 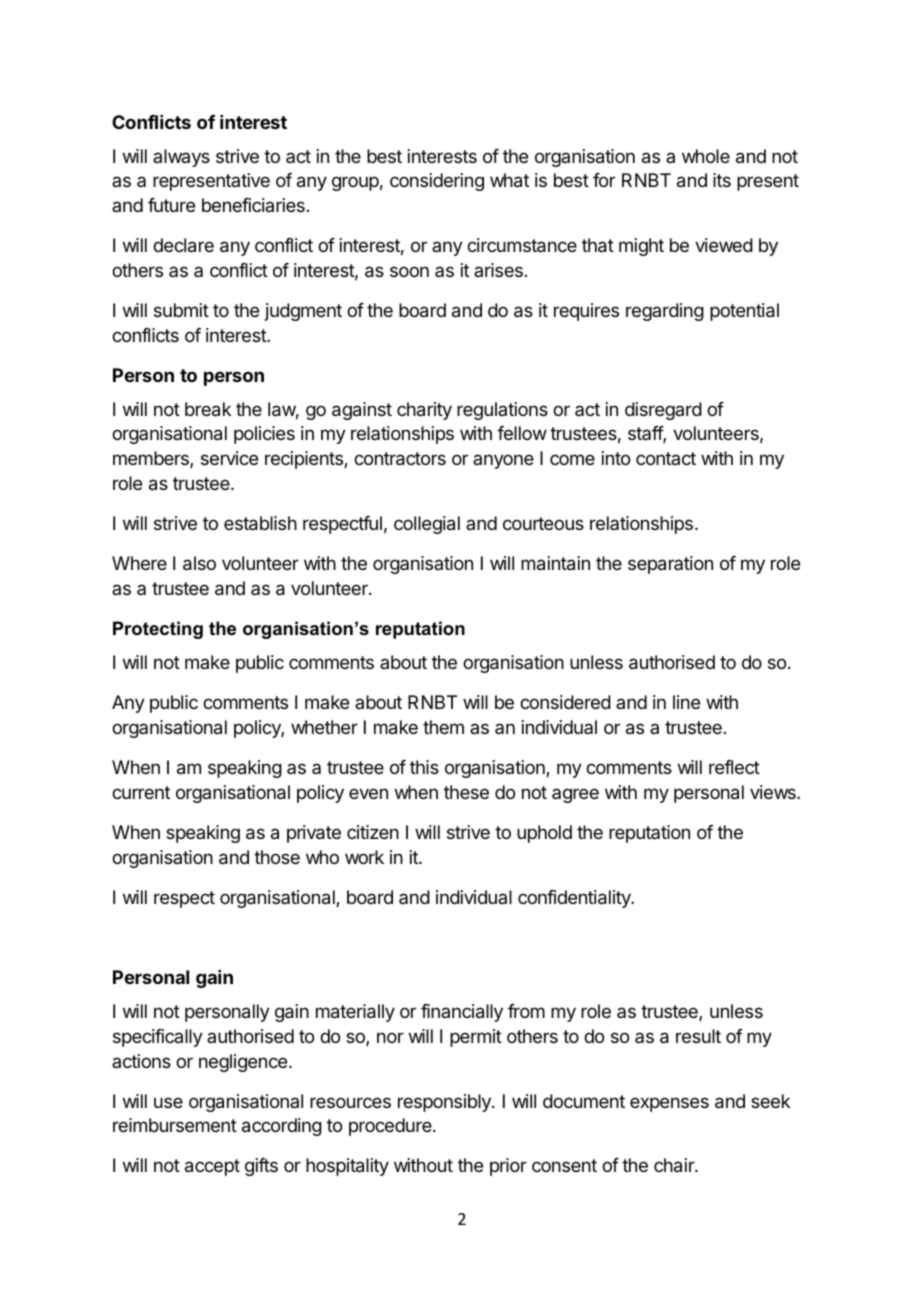 What do you see at coordinates (445, 1103) in the screenshot?
I see `responsibly` at bounding box center [445, 1103].
